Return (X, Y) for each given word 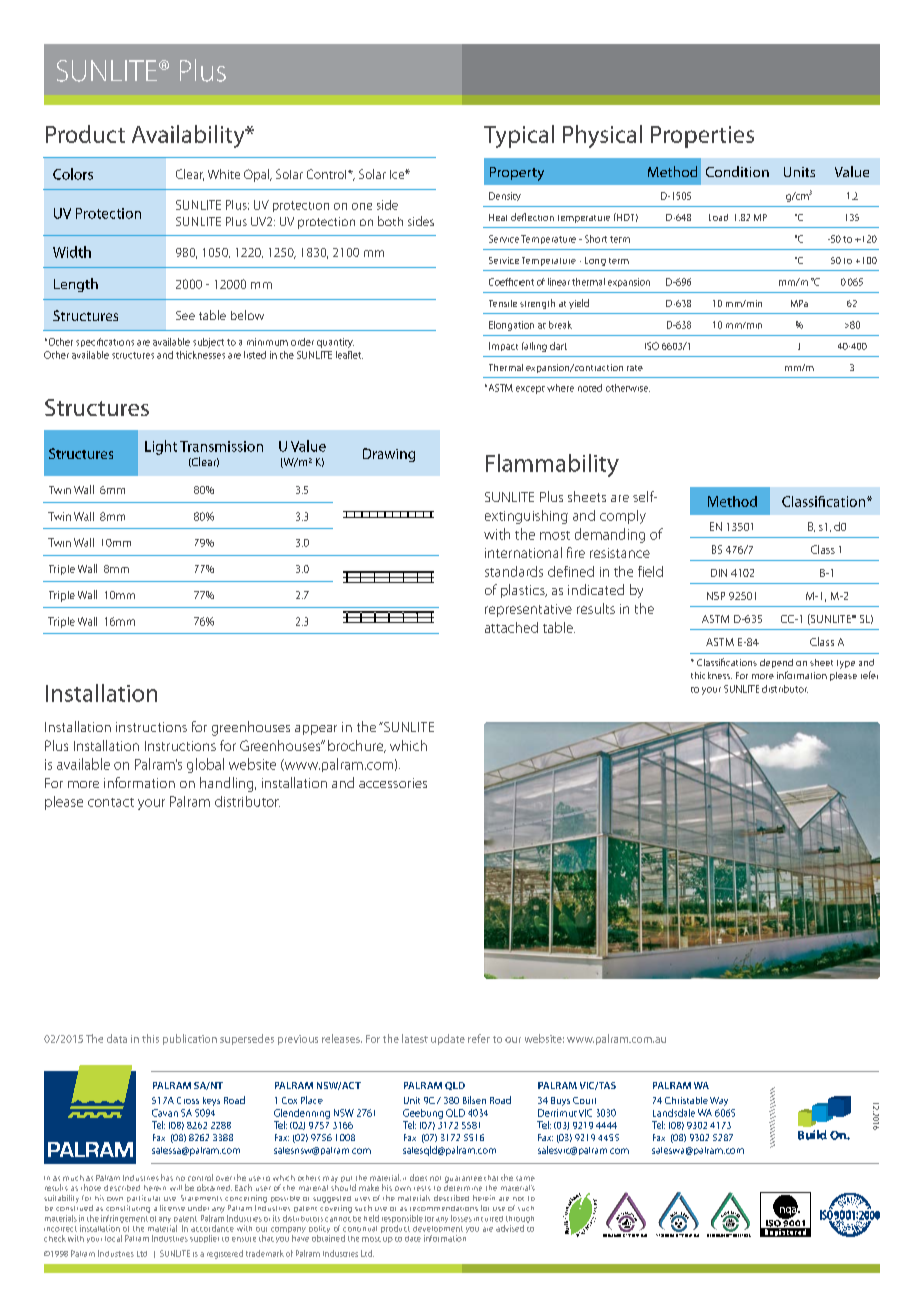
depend (776, 663)
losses (461, 1218)
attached (511, 627)
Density (505, 196)
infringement (125, 1219)
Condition (737, 171)
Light (161, 447)
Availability (189, 136)
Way (719, 1101)
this (150, 1038)
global (205, 765)
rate (635, 368)
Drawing (389, 455)
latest (415, 1038)
